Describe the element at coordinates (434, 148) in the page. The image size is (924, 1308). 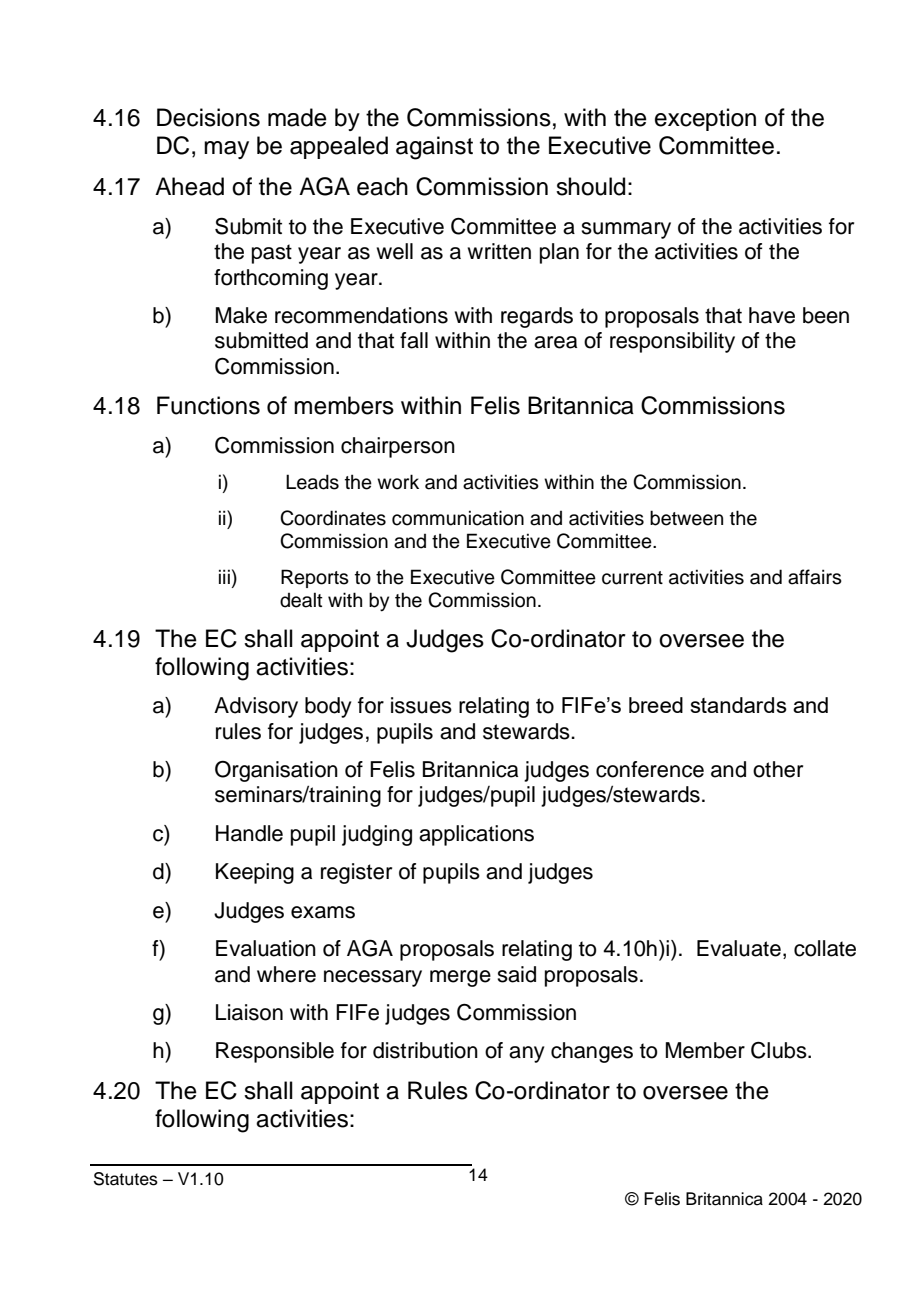
I see `against` at that location.
